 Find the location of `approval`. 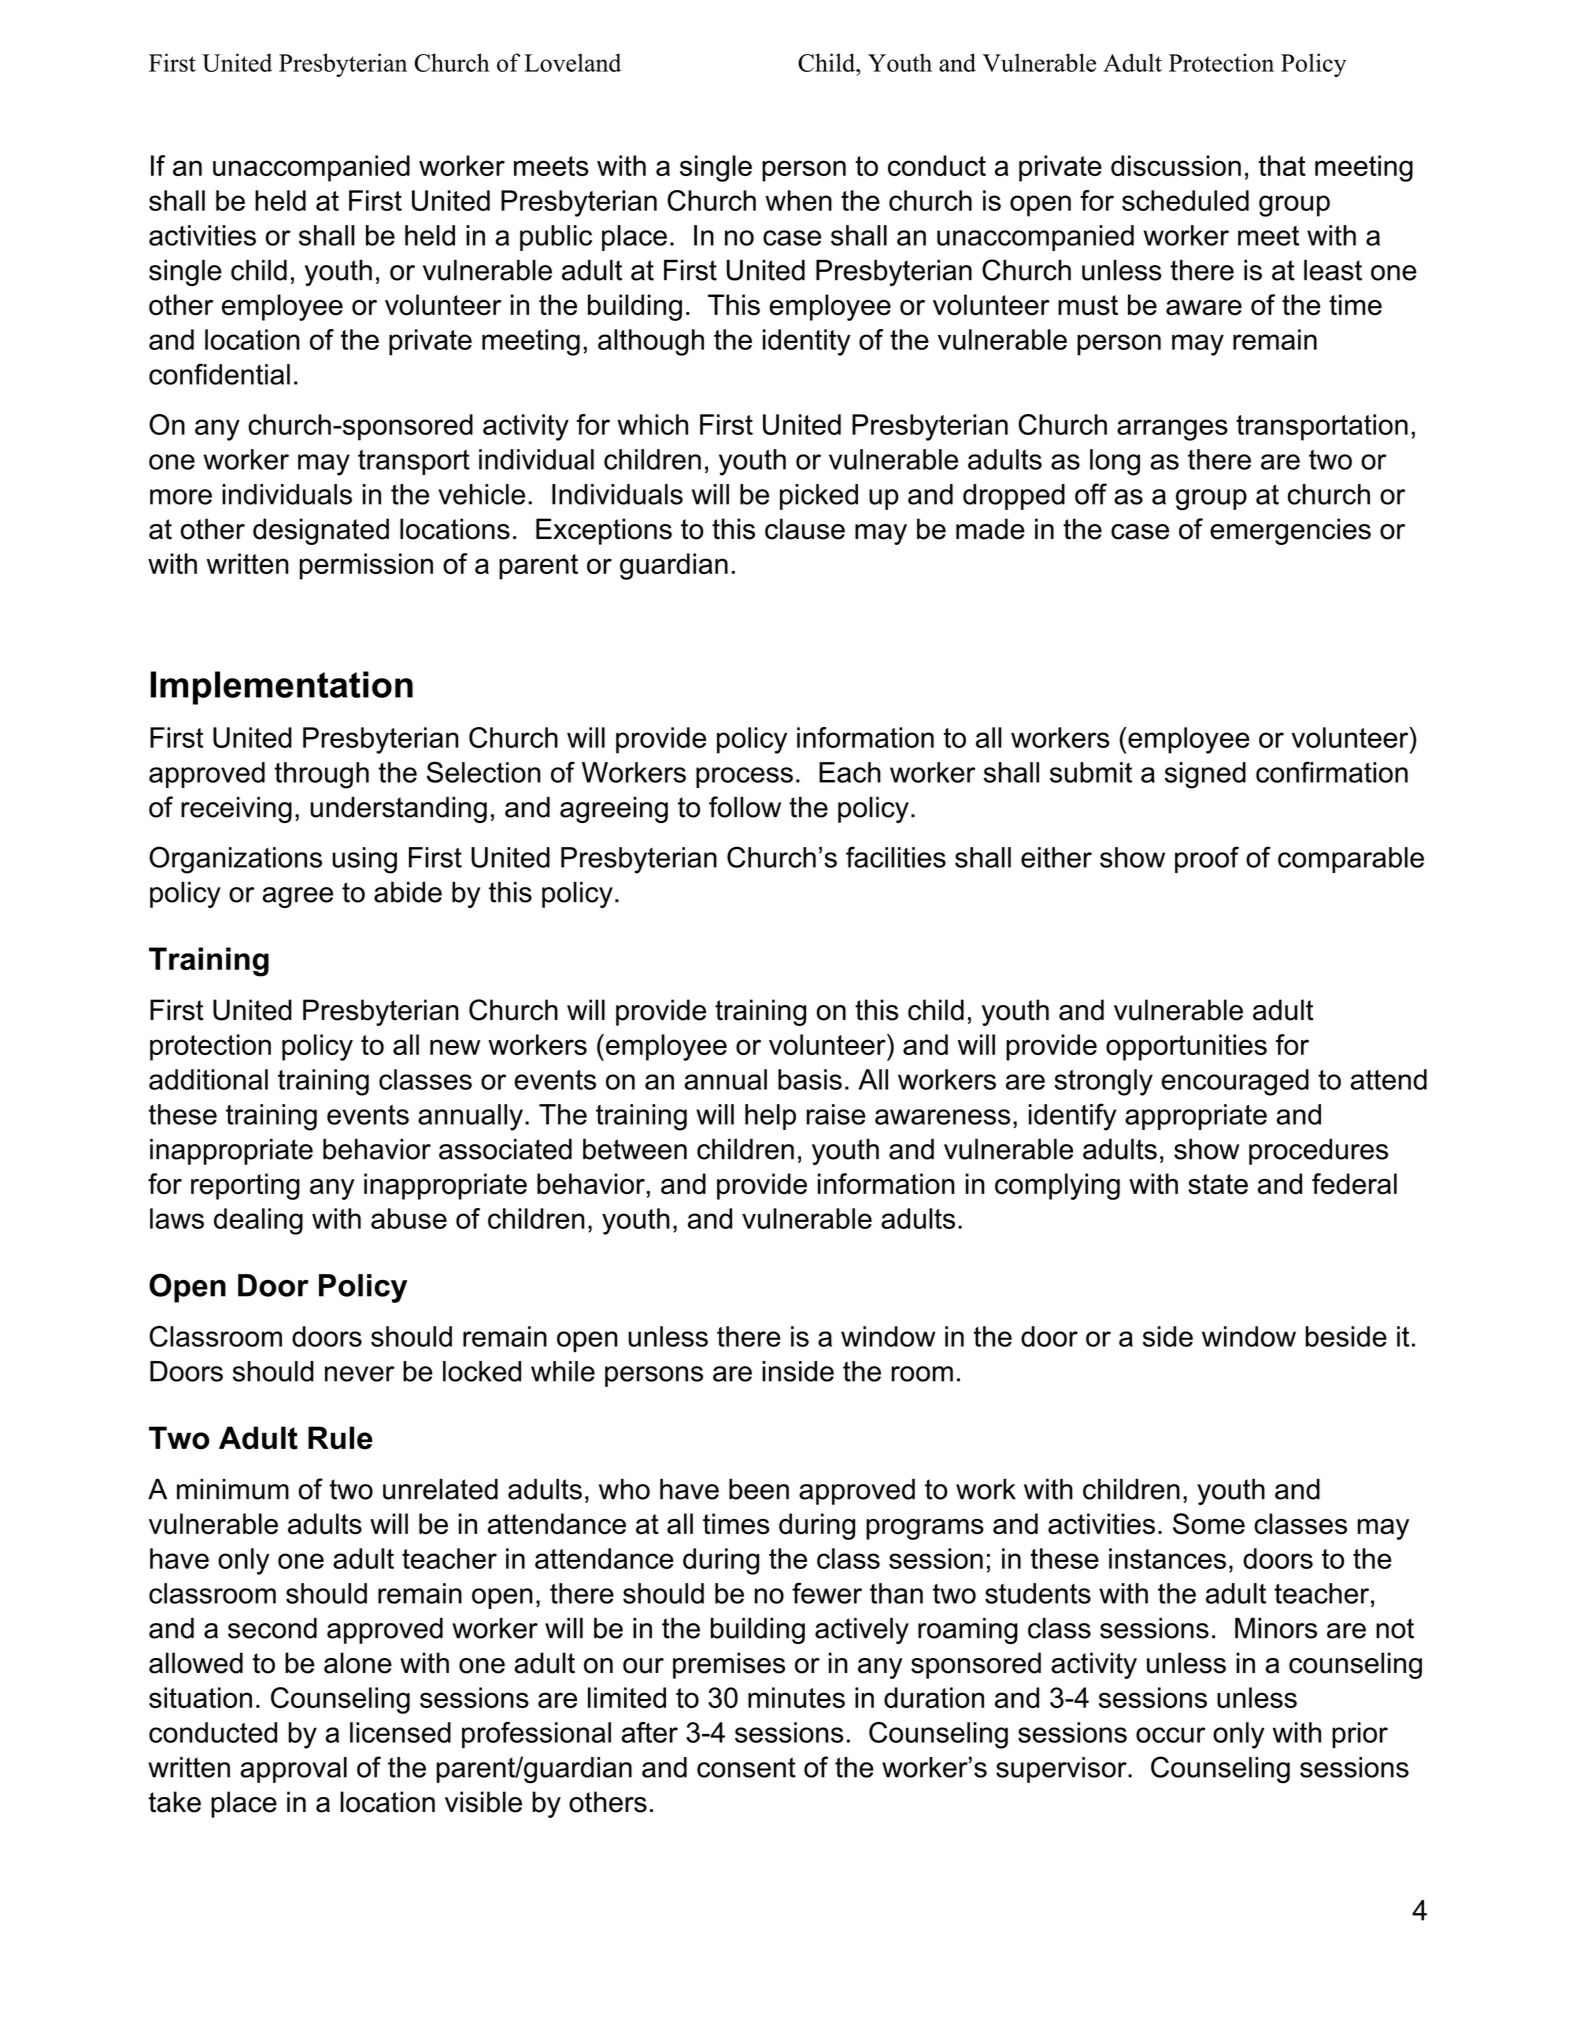

approval is located at coordinates (293, 1770).
